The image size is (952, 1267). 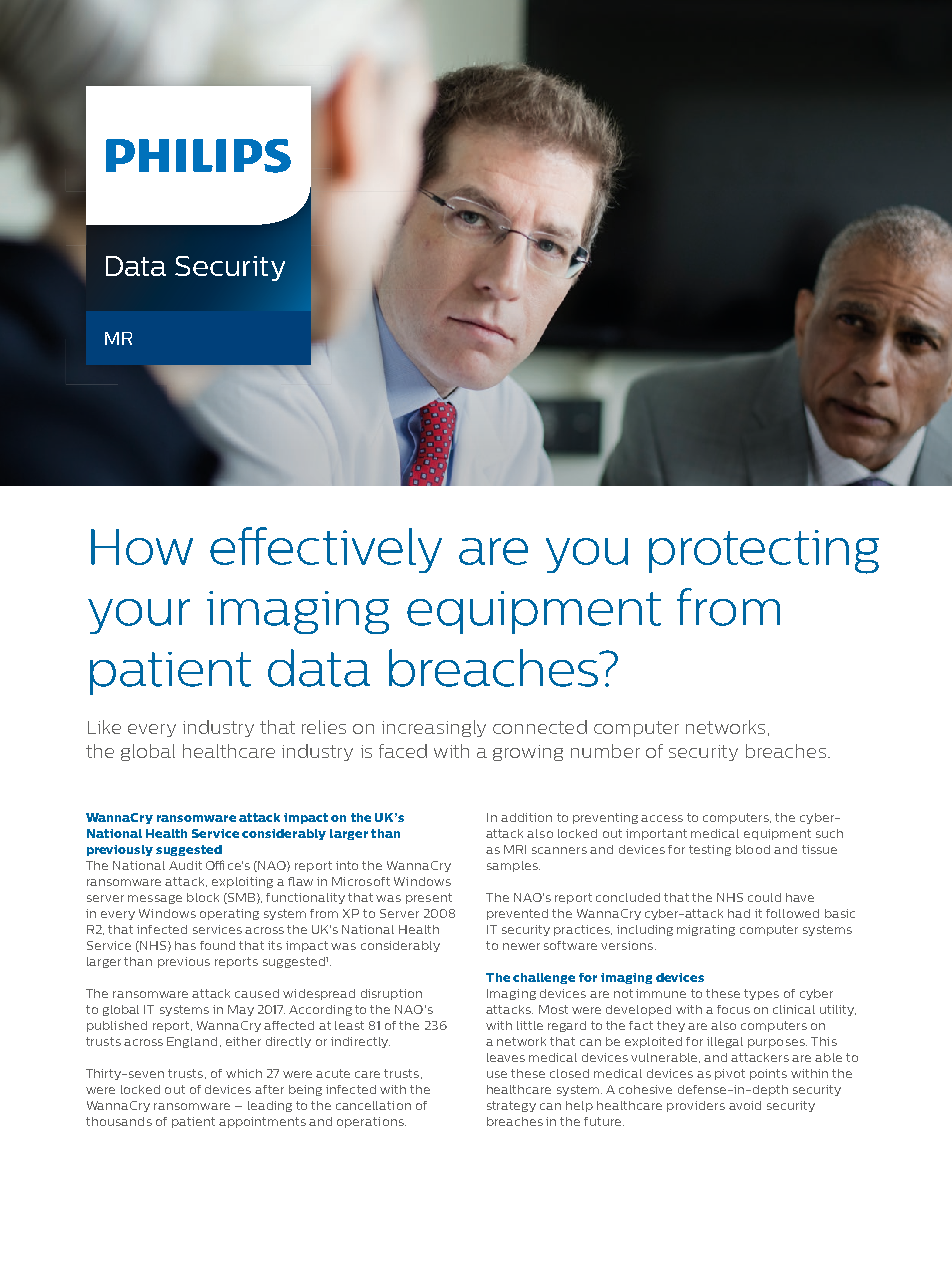 I want to click on operating, so click(x=229, y=914).
